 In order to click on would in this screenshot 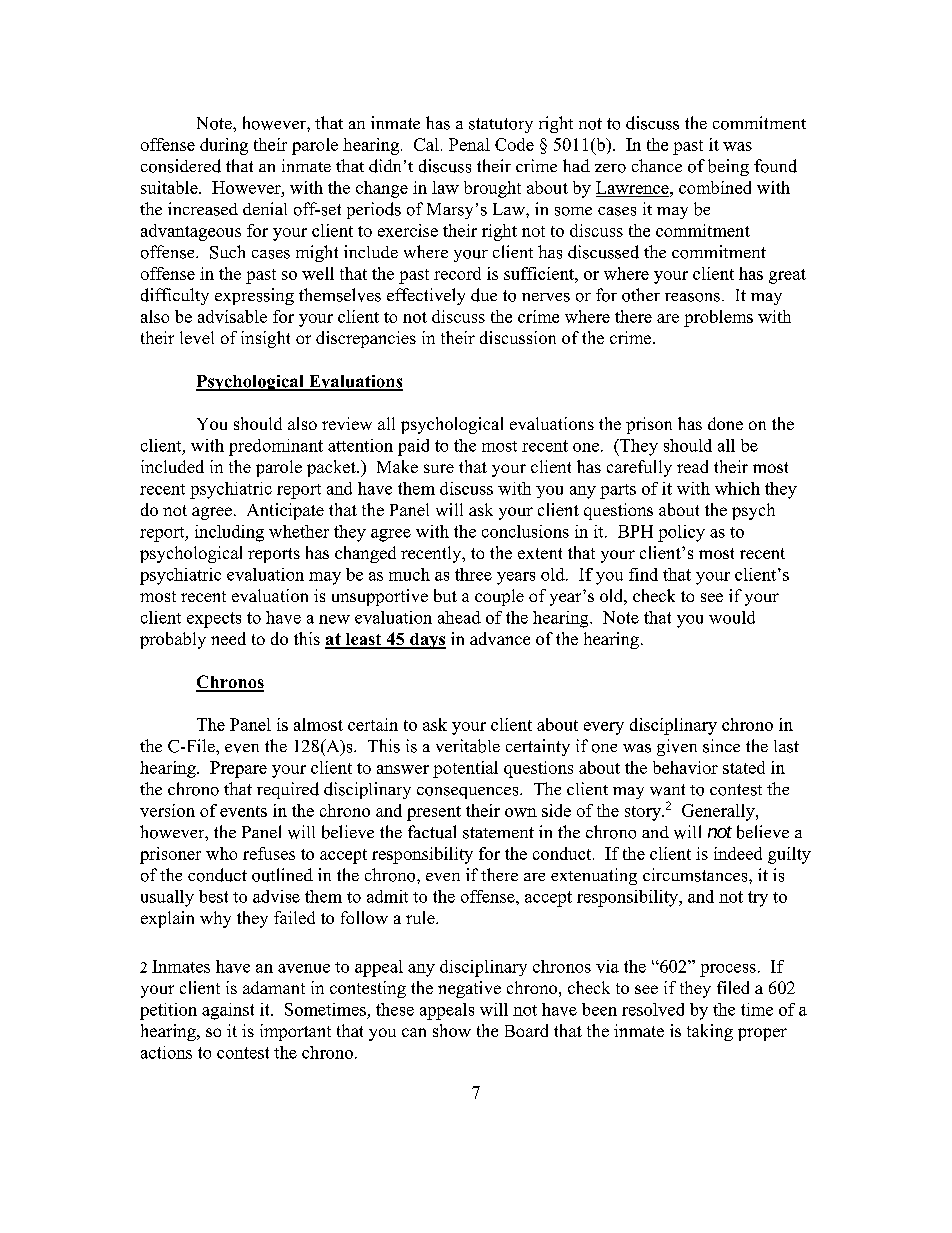, I will do `click(732, 617)`.
